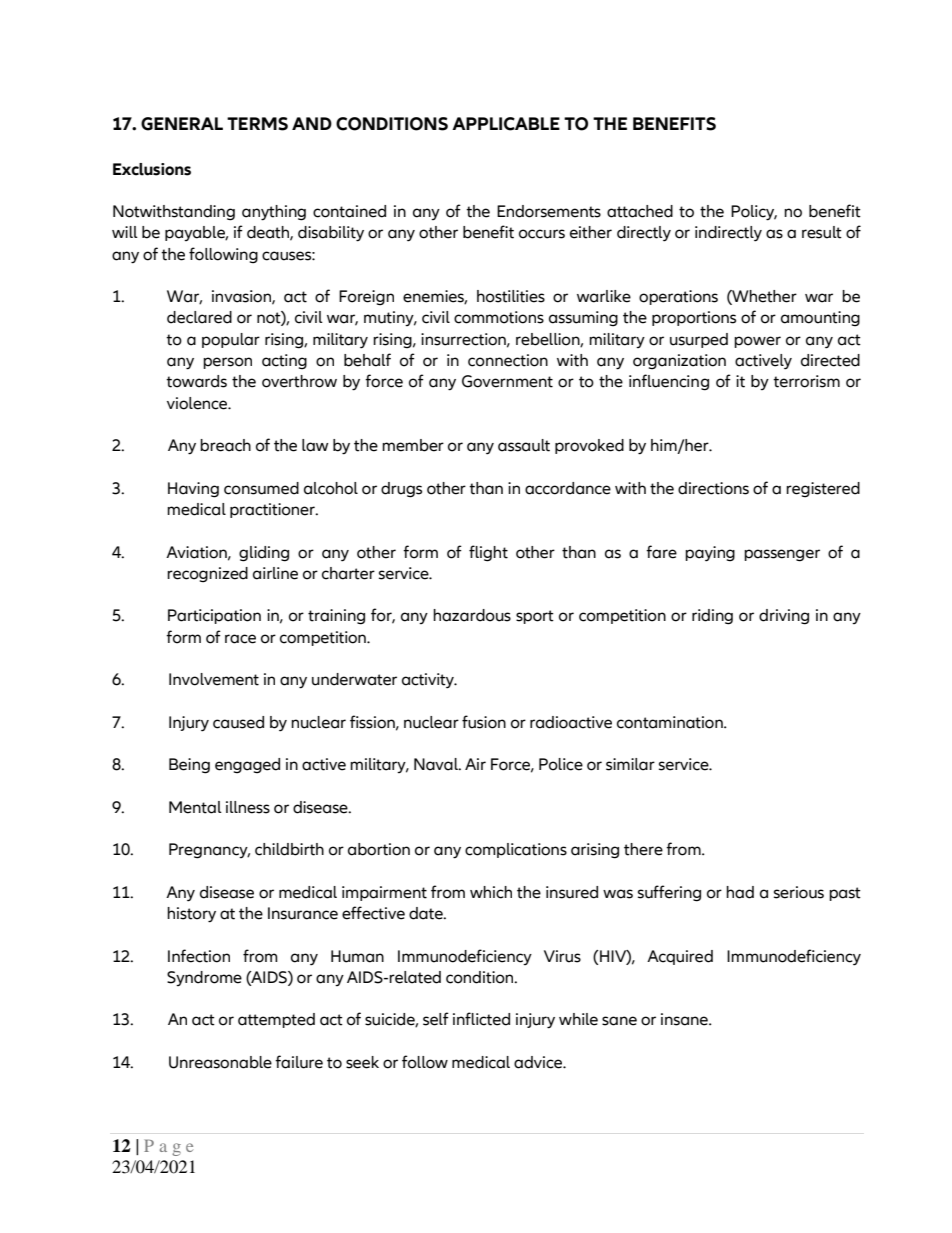  Describe the element at coordinates (506, 124) in the screenshot. I see `APPLICABLE` at that location.
